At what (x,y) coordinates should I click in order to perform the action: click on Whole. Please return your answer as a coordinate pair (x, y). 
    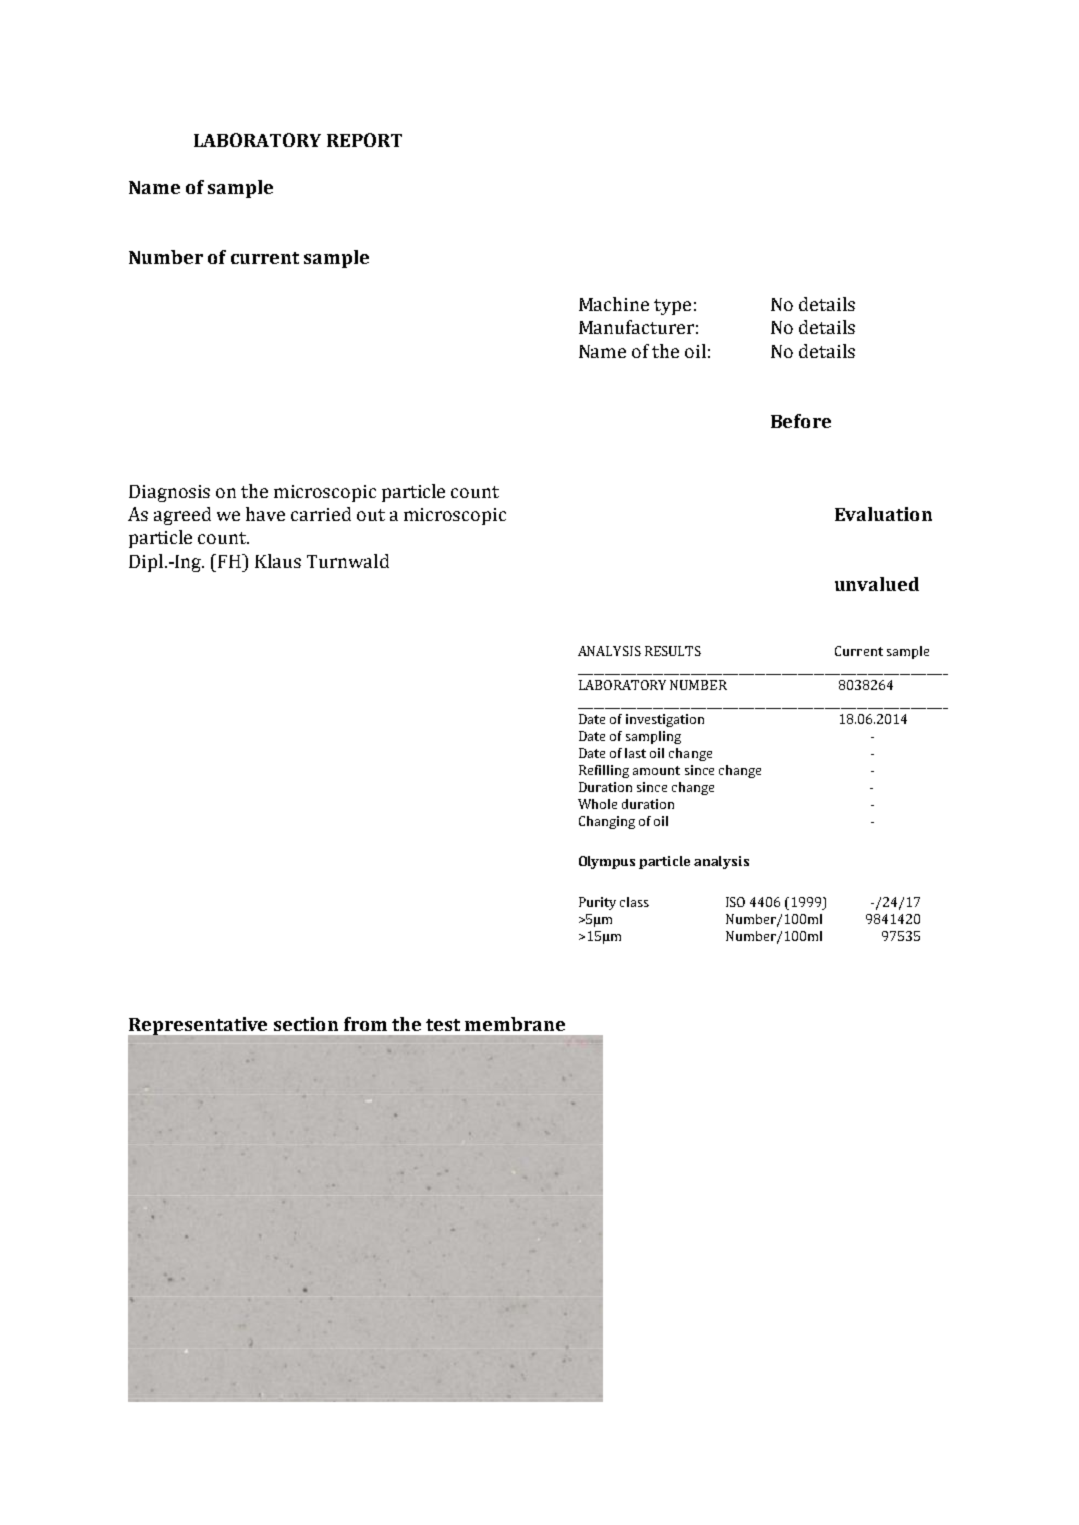
    Looking at the image, I should click on (597, 804).
